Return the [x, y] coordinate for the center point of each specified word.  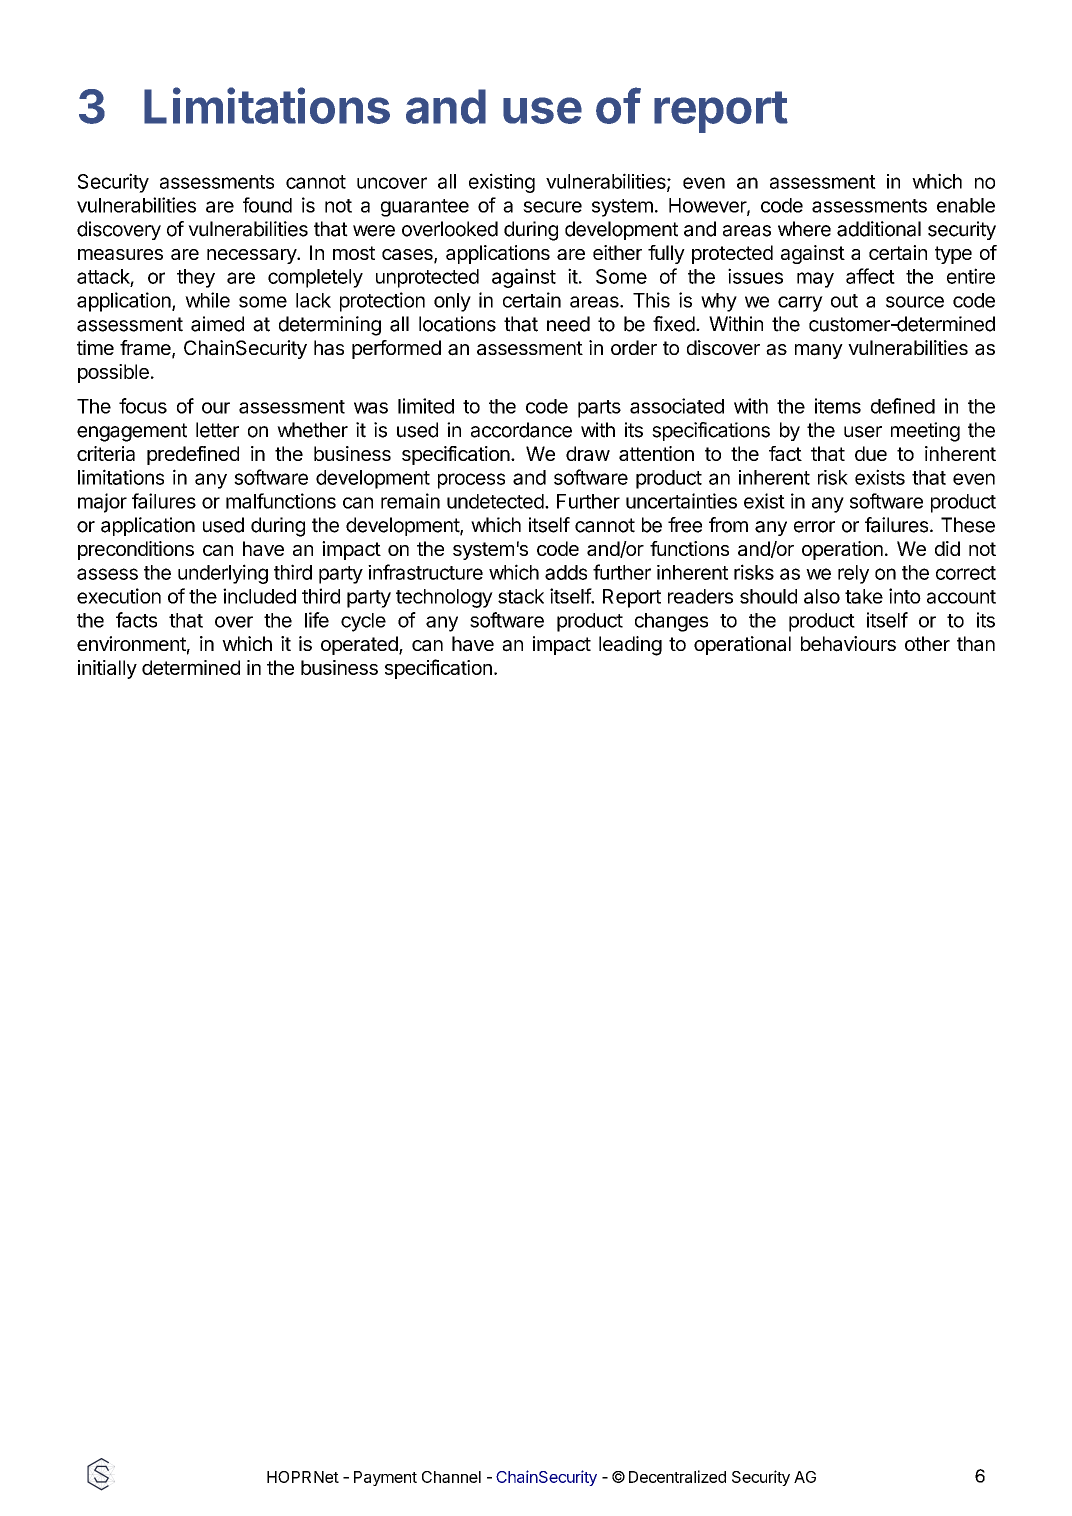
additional [879, 229]
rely [853, 574]
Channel [451, 1477]
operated [360, 645]
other [927, 643]
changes [671, 622]
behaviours [848, 644]
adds [566, 572]
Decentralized [677, 1476]
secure [552, 207]
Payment [385, 1478]
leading [630, 646]
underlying [223, 574]
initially [107, 669]
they [196, 278]
